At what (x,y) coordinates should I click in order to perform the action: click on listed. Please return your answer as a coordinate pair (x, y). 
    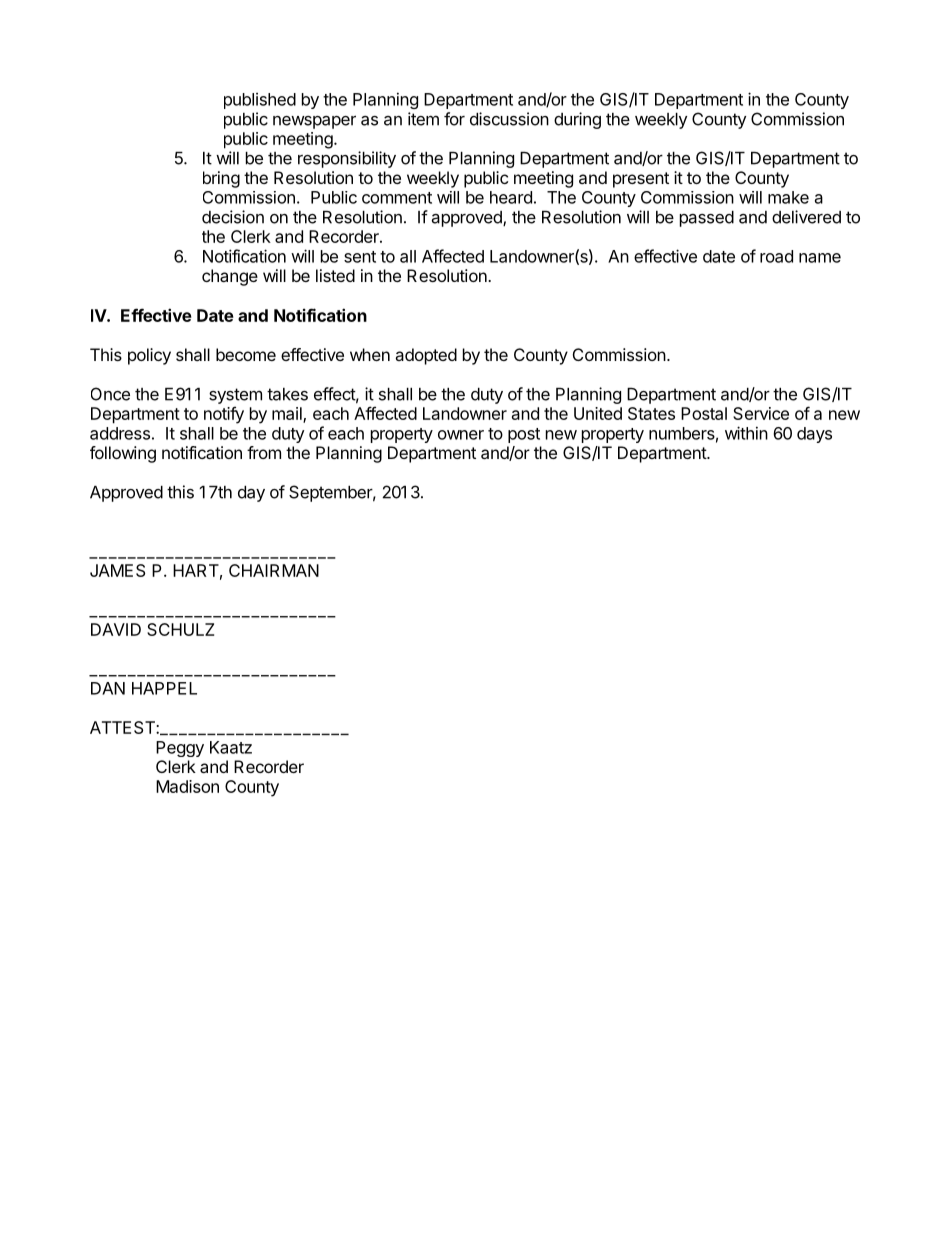
    Looking at the image, I should click on (335, 275).
